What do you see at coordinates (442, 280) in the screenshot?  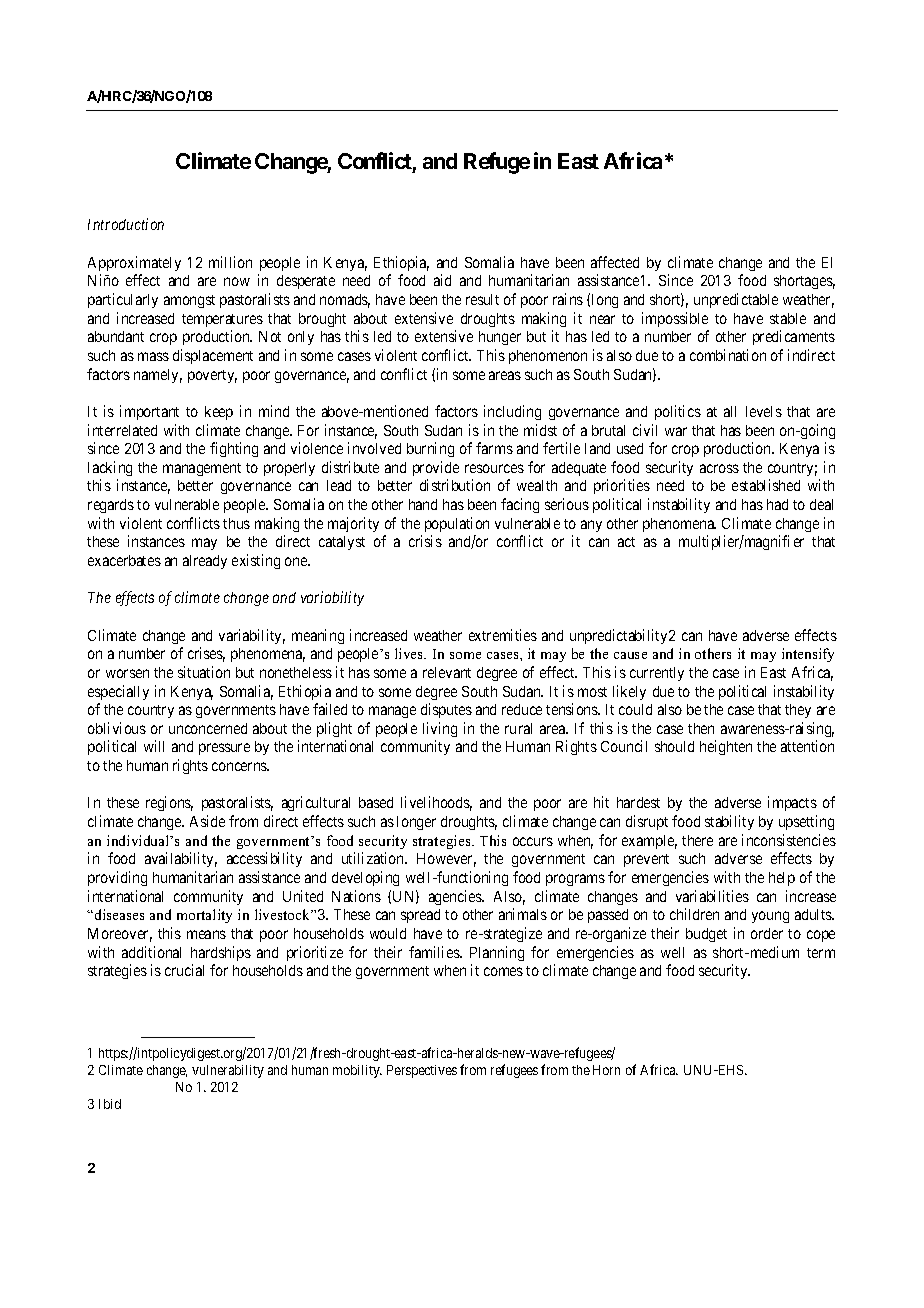 I see `aid` at bounding box center [442, 280].
